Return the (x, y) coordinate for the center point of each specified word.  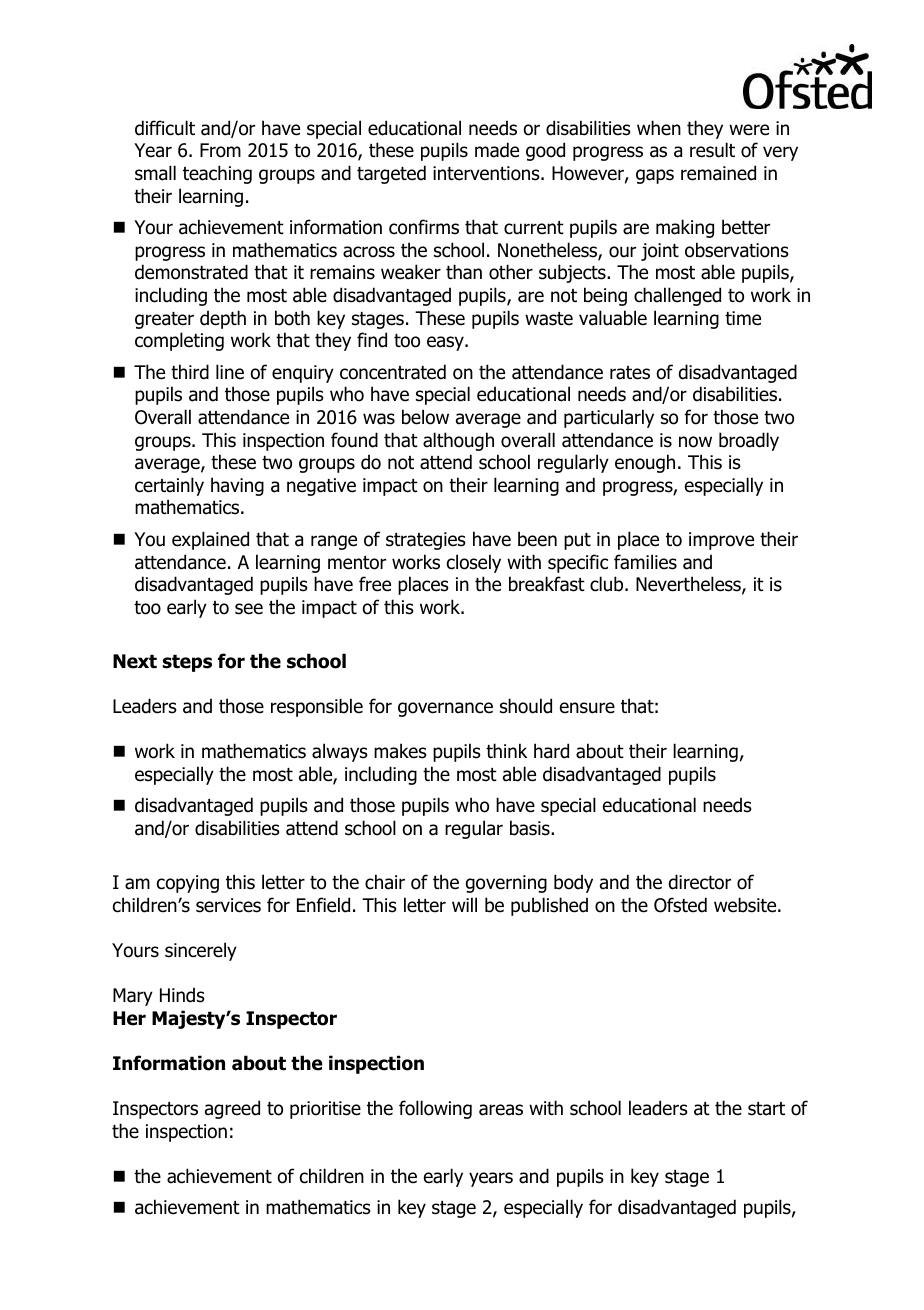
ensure (587, 708)
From (220, 150)
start (766, 1109)
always (340, 752)
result (712, 150)
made (497, 150)
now (695, 442)
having (237, 486)
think (506, 750)
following (435, 1109)
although (458, 441)
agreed (232, 1109)
